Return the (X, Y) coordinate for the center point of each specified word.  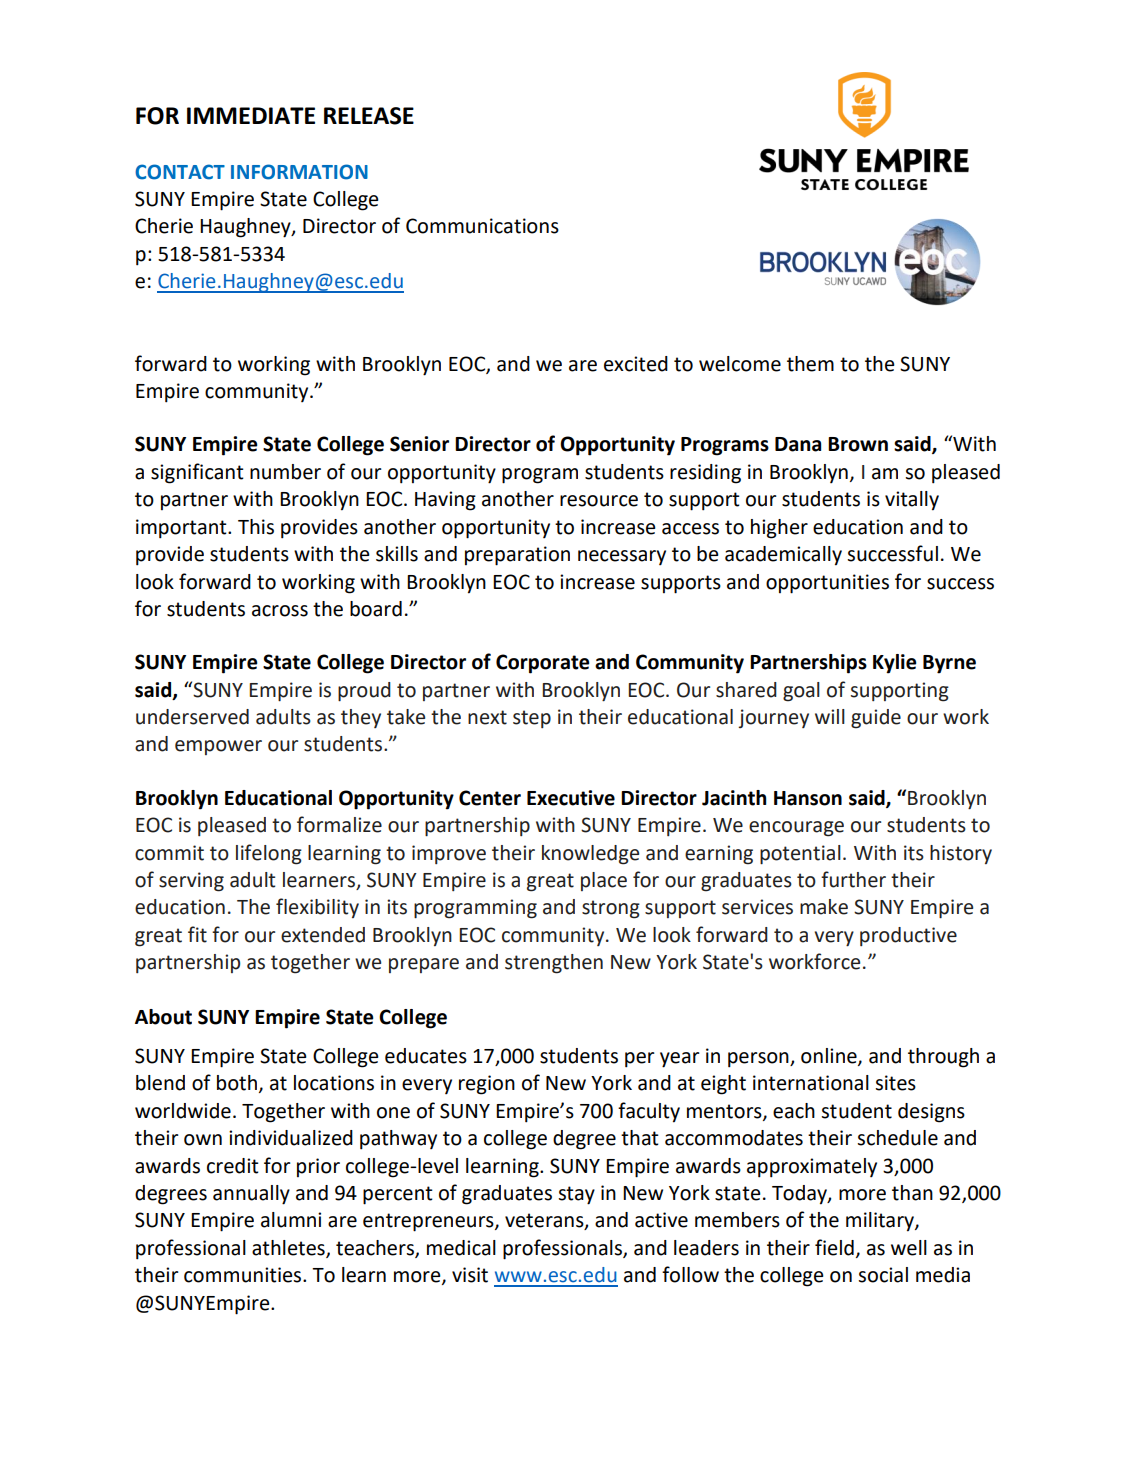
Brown (858, 444)
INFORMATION (299, 172)
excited (636, 364)
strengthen (554, 964)
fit (197, 934)
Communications (482, 226)
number (285, 472)
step (532, 719)
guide (876, 719)
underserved (192, 717)
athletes (289, 1249)
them (810, 364)
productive (908, 936)
